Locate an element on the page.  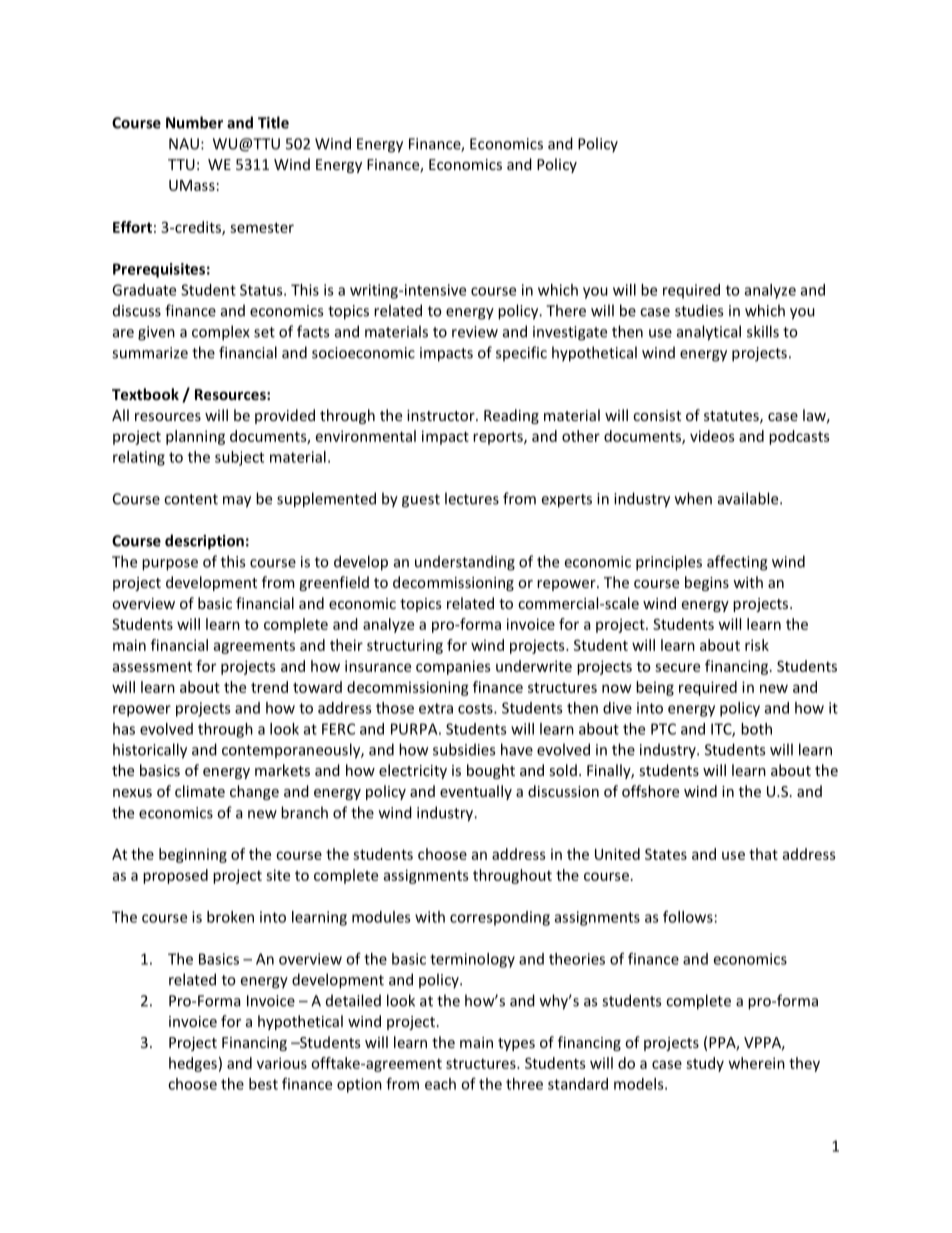
analytical is located at coordinates (709, 333).
